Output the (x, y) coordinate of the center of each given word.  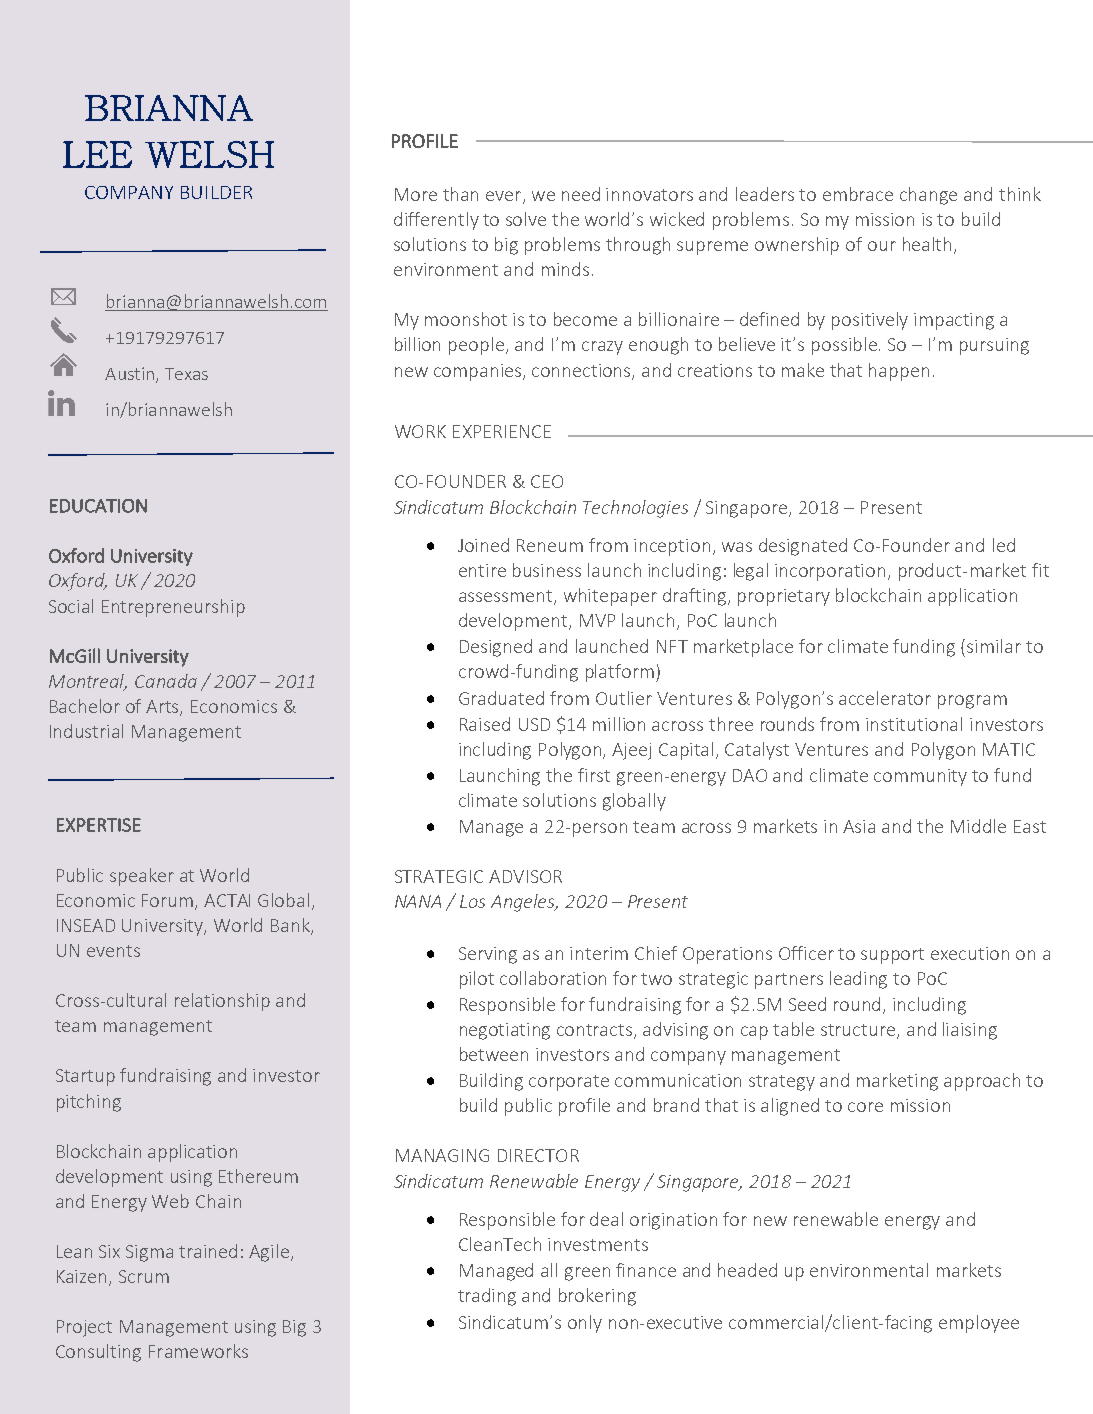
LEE (97, 154)
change (928, 196)
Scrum (144, 1276)
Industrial (86, 731)
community (920, 777)
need (581, 194)
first (594, 775)
